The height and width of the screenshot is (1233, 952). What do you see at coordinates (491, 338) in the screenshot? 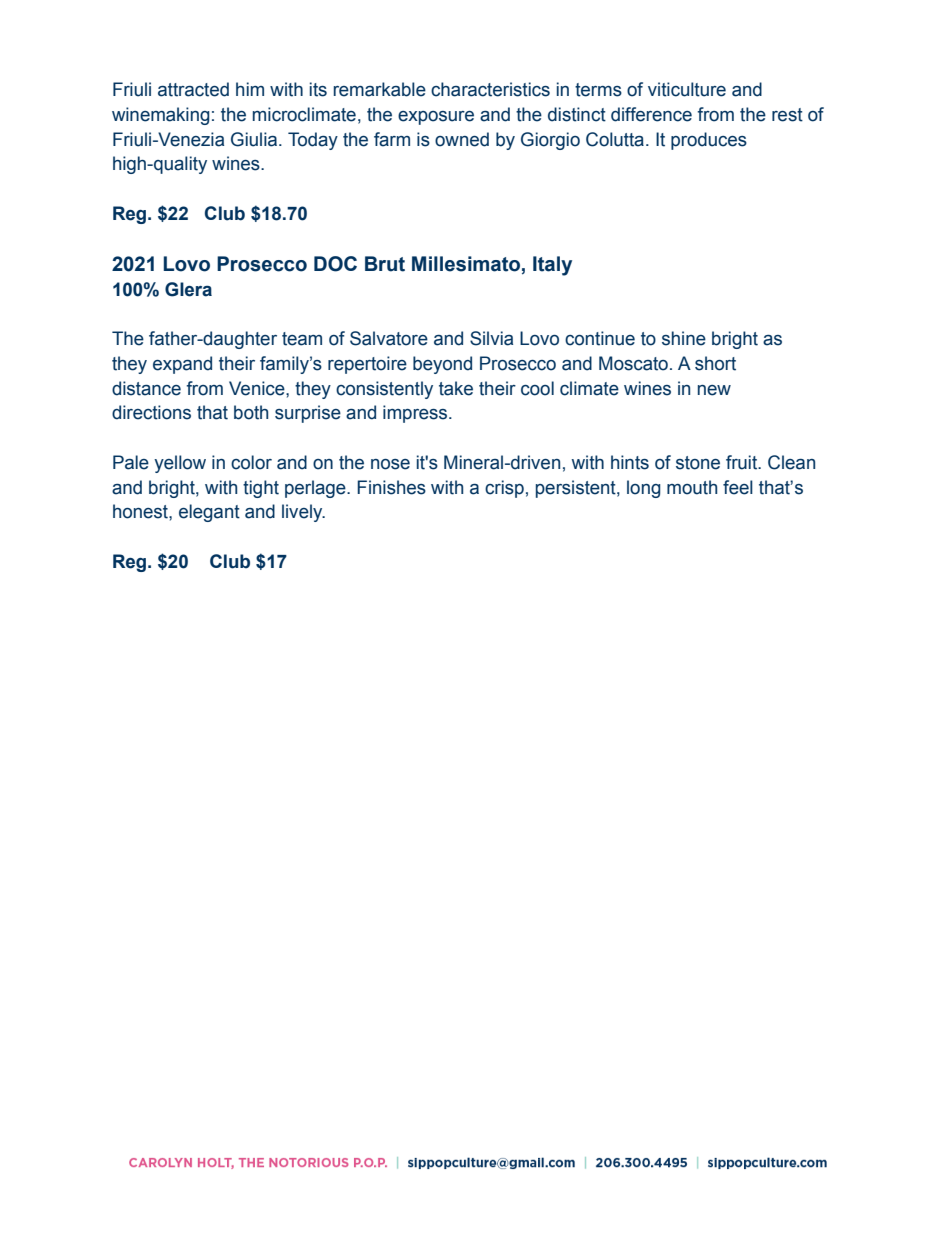
I see `Silvia` at bounding box center [491, 338].
